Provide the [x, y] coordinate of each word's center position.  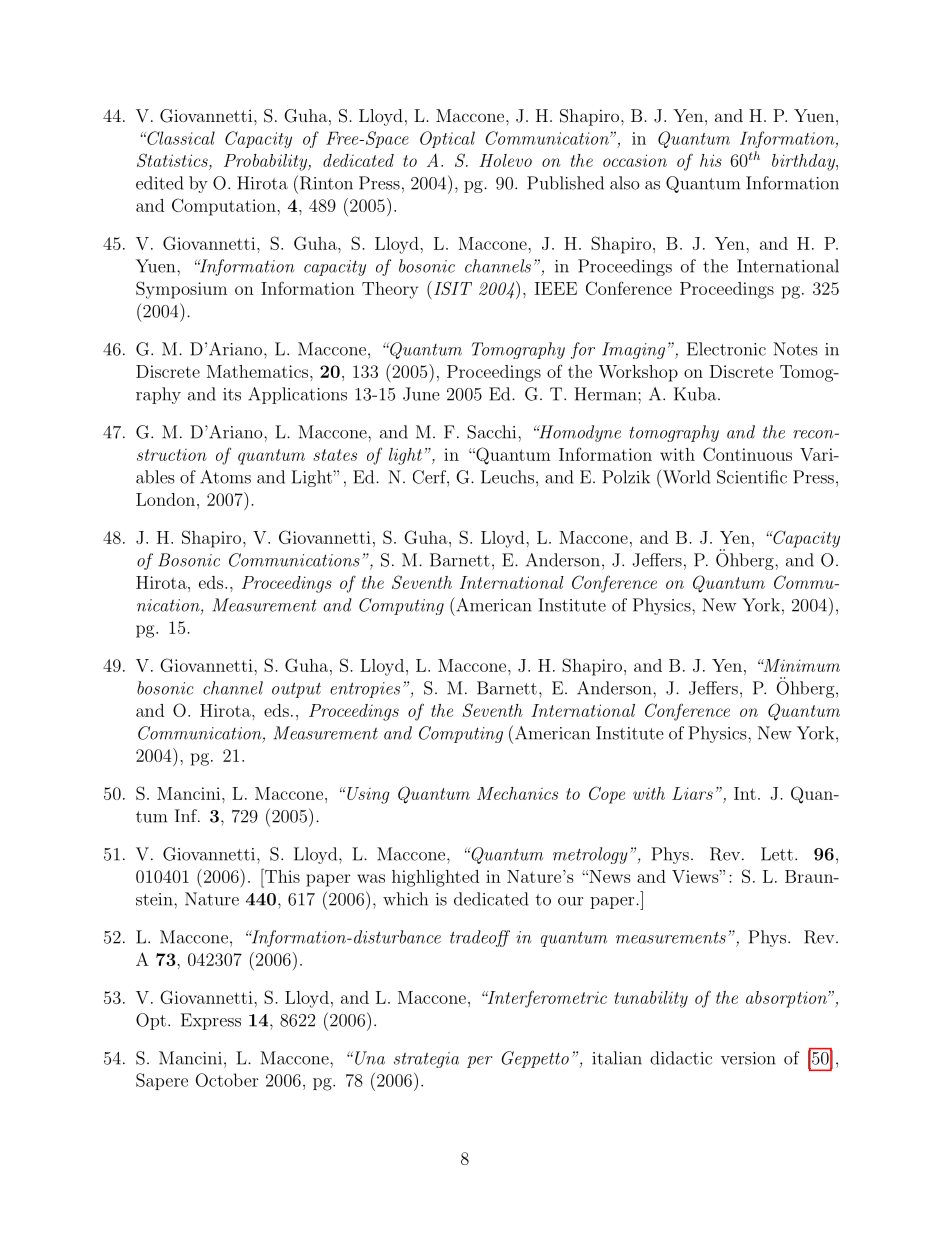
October [227, 1080]
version [748, 1058]
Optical [447, 139]
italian [617, 1058]
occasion [635, 160]
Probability [267, 162]
